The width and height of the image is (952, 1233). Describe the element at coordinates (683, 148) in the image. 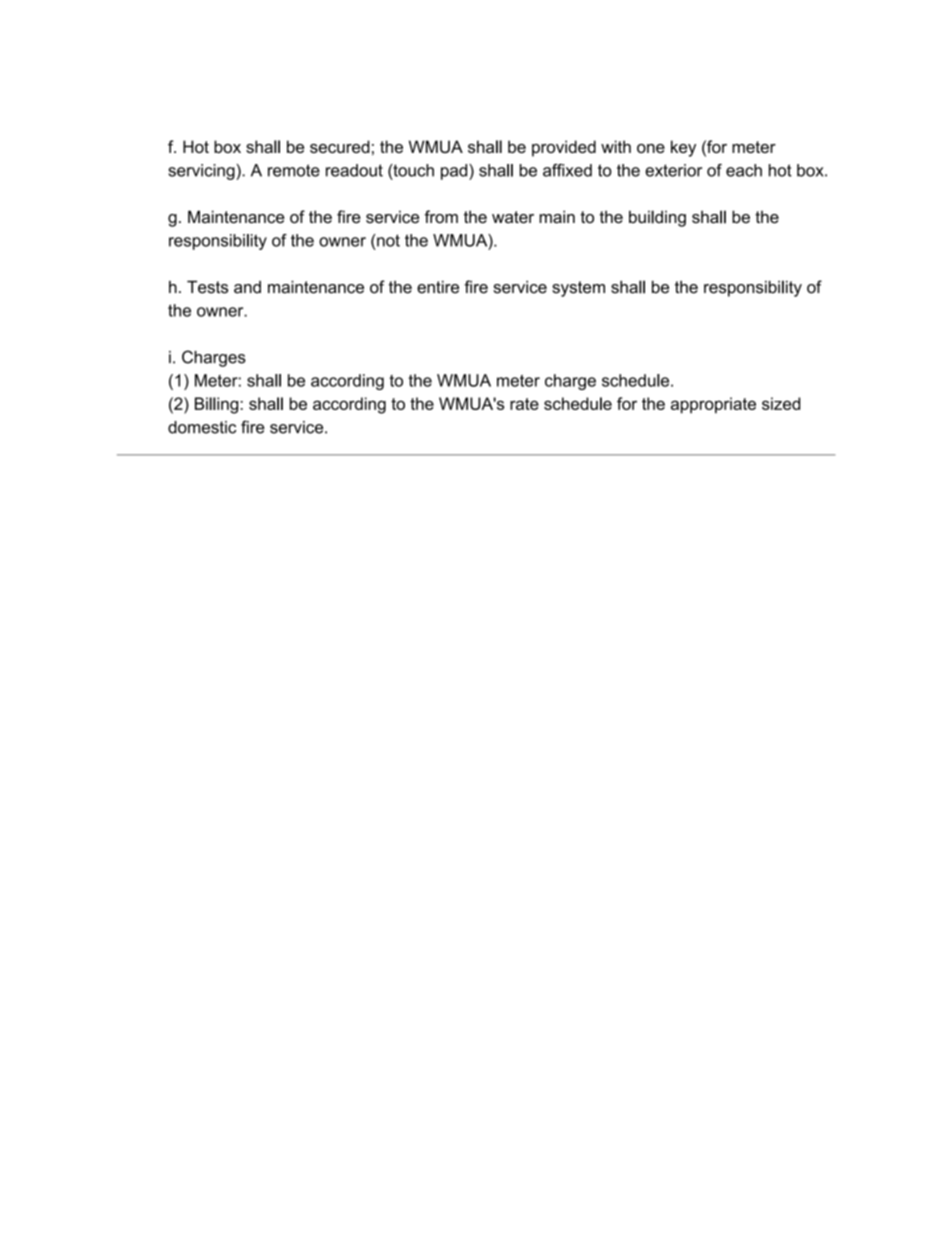

I see `key` at that location.
